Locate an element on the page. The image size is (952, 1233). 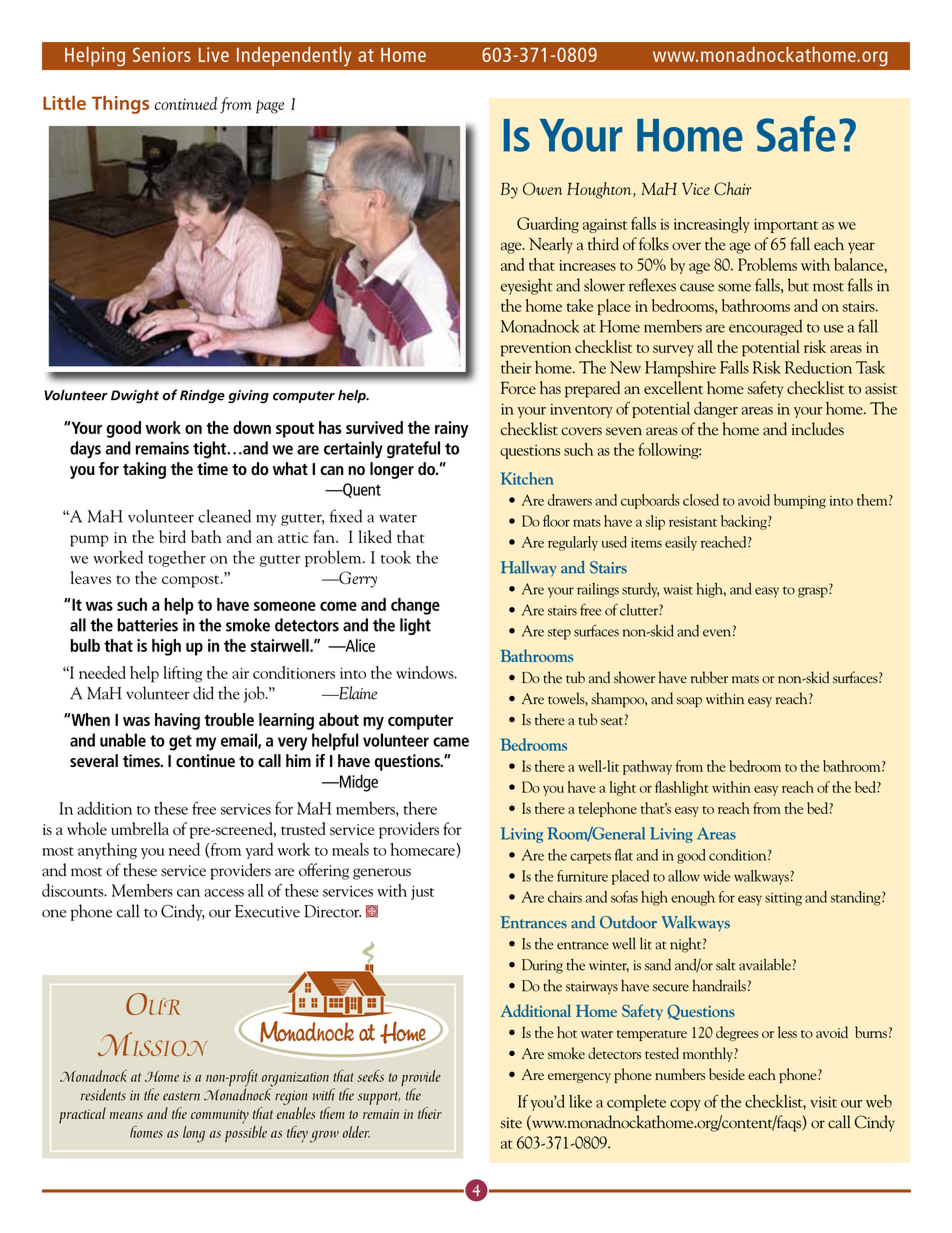
unable is located at coordinates (123, 740).
